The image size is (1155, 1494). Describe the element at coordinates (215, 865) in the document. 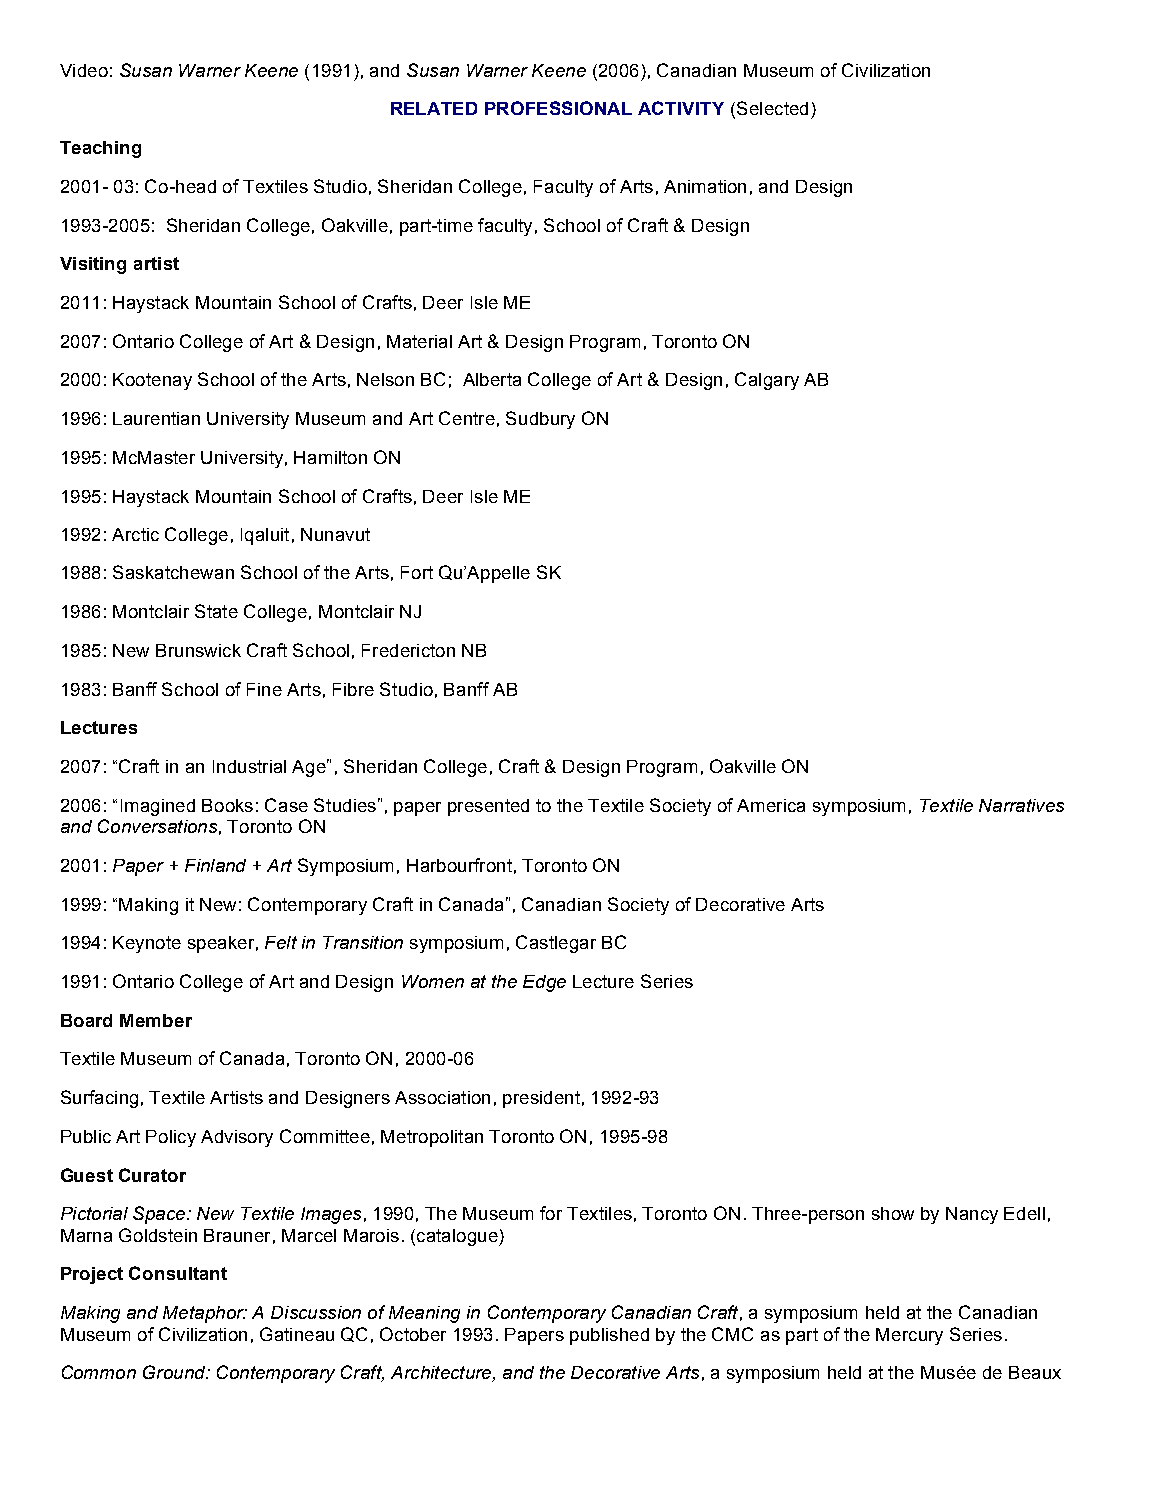

I see `Finland` at that location.
